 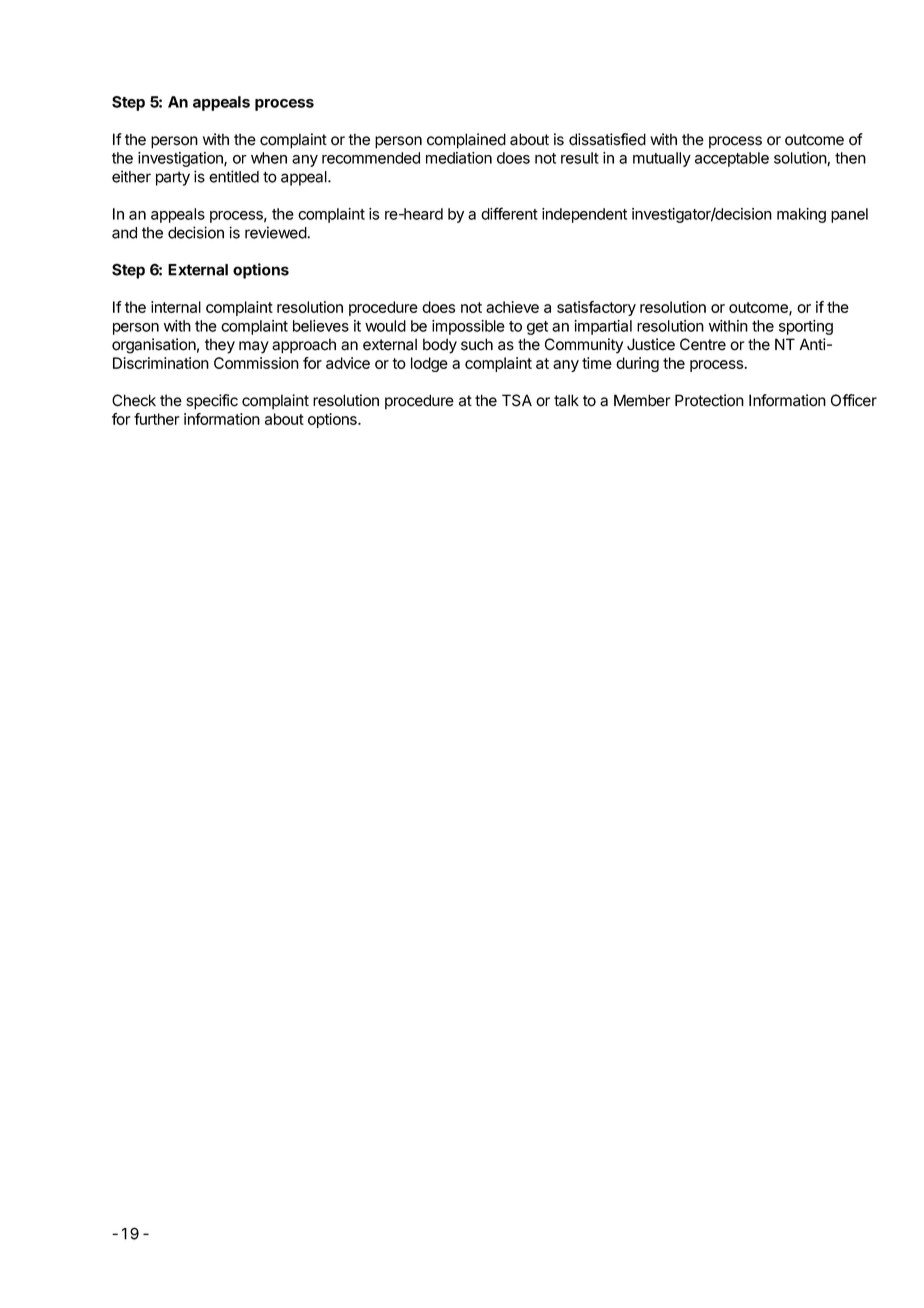 What do you see at coordinates (512, 307) in the screenshot?
I see `achieve` at bounding box center [512, 307].
